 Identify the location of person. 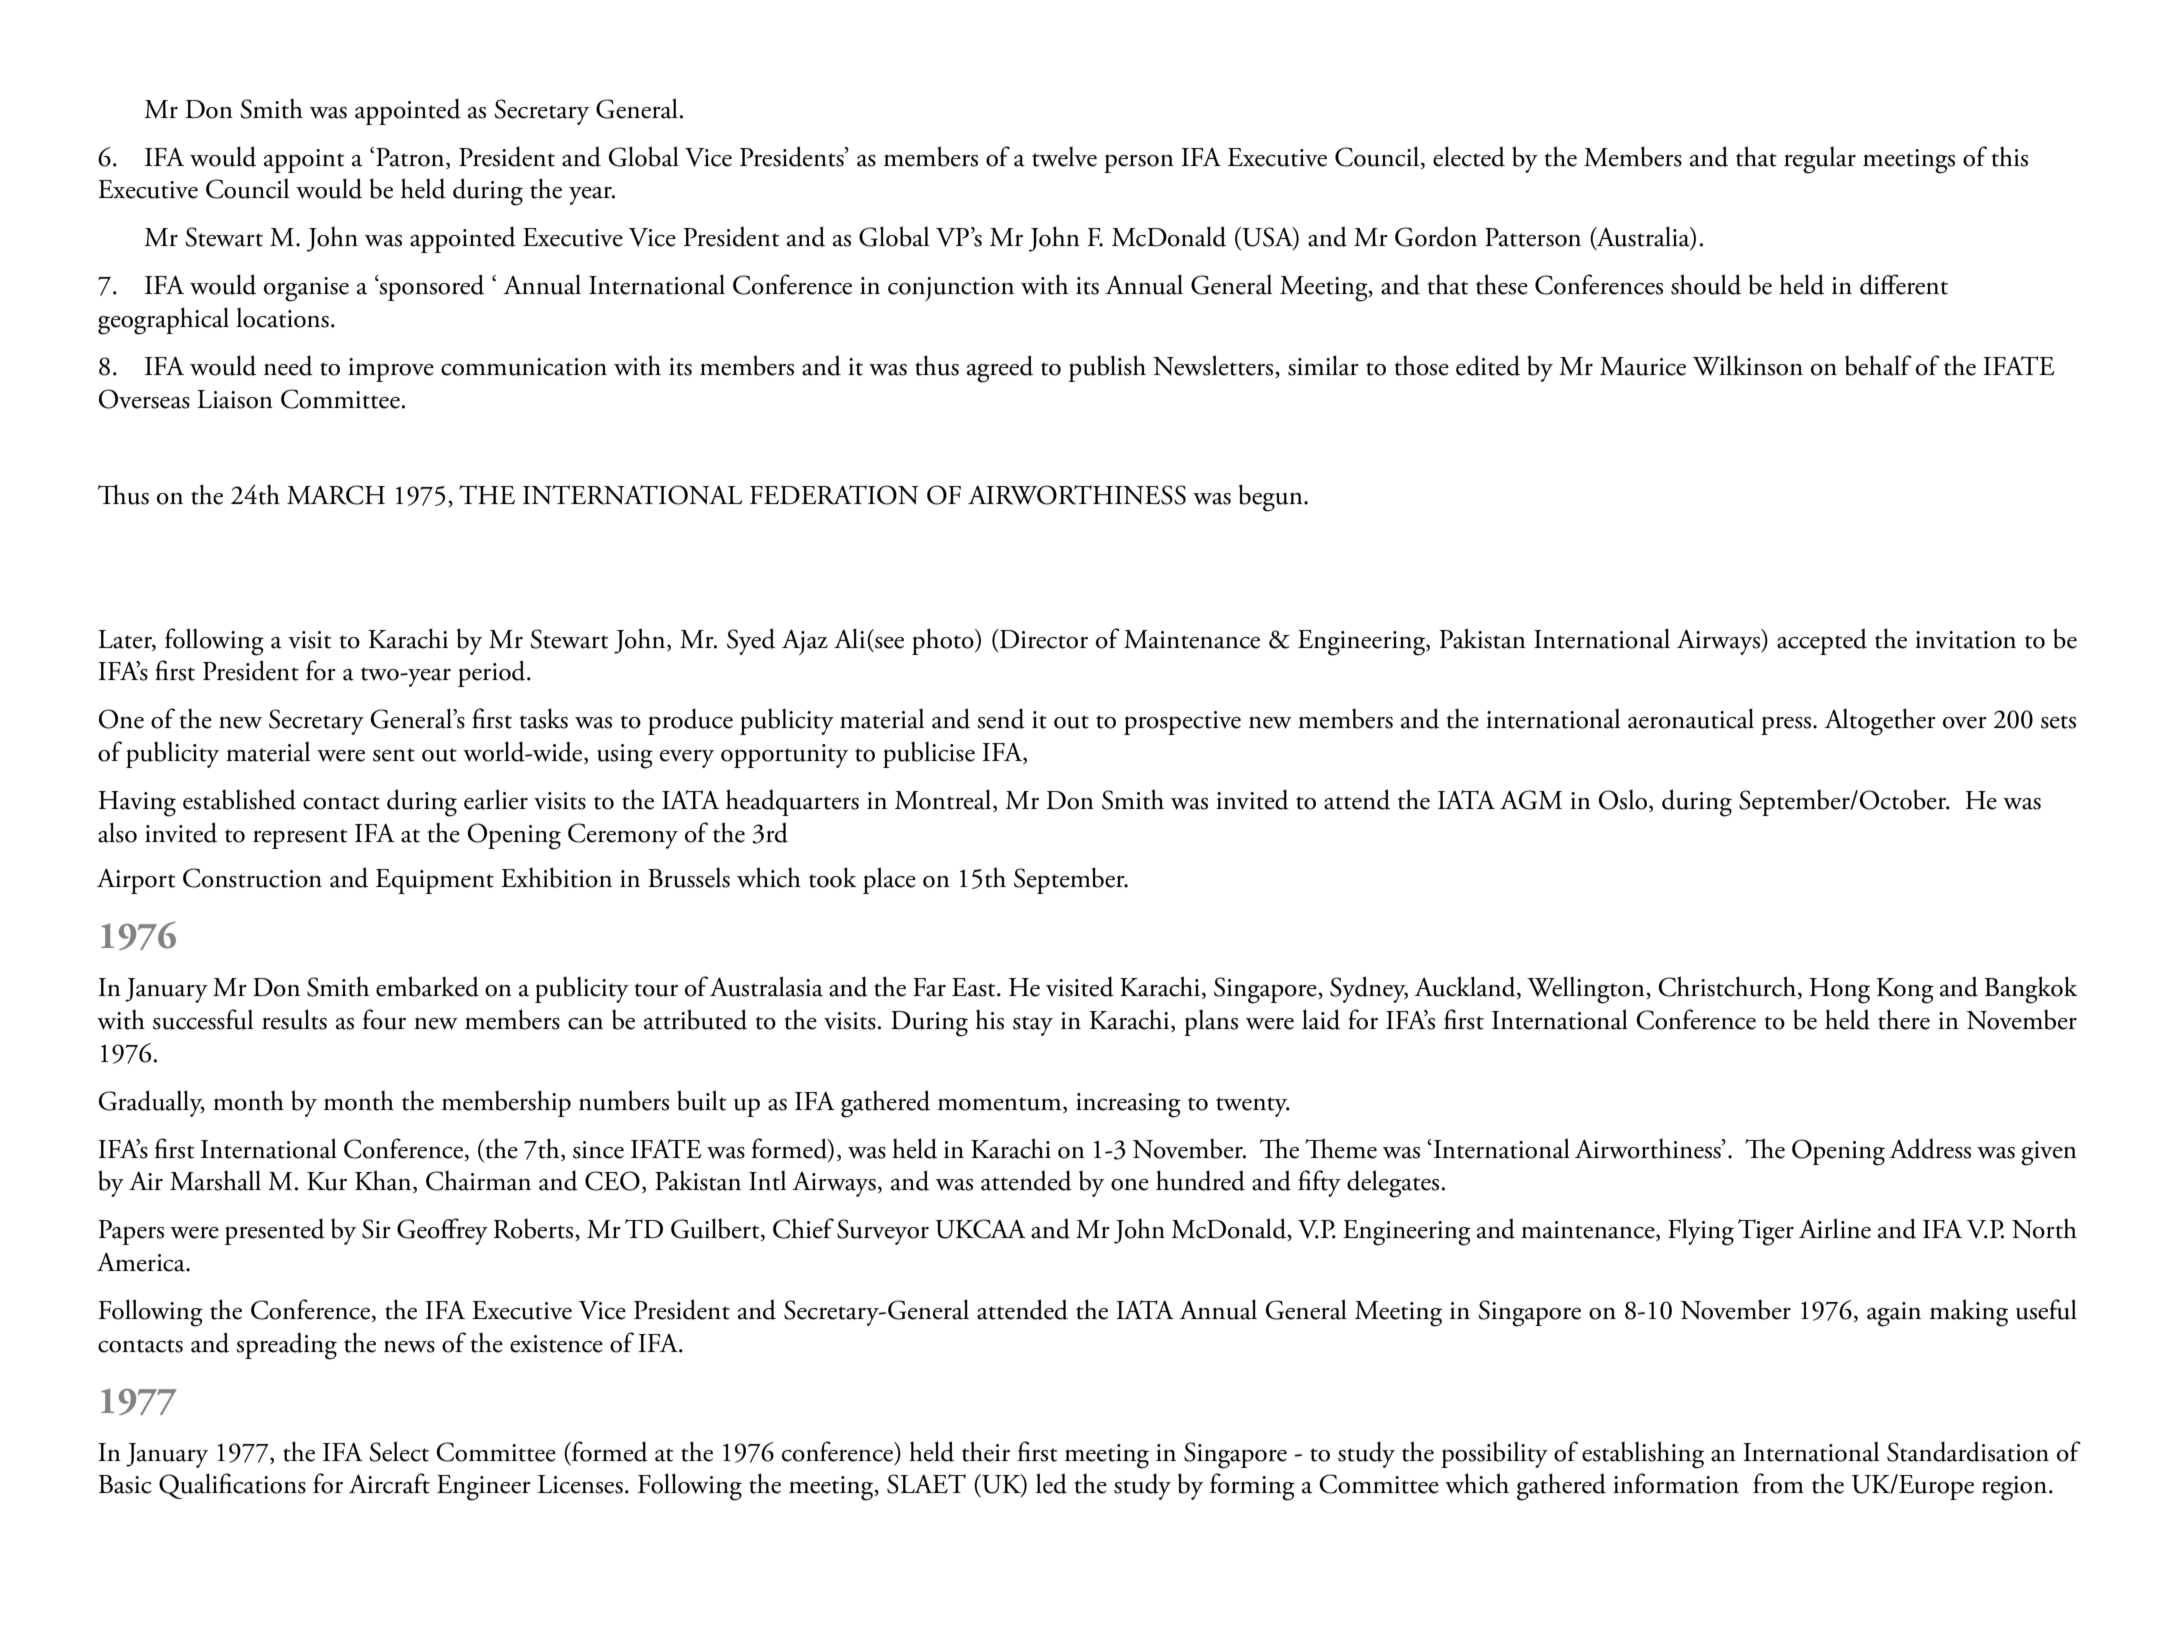
(1139, 163).
